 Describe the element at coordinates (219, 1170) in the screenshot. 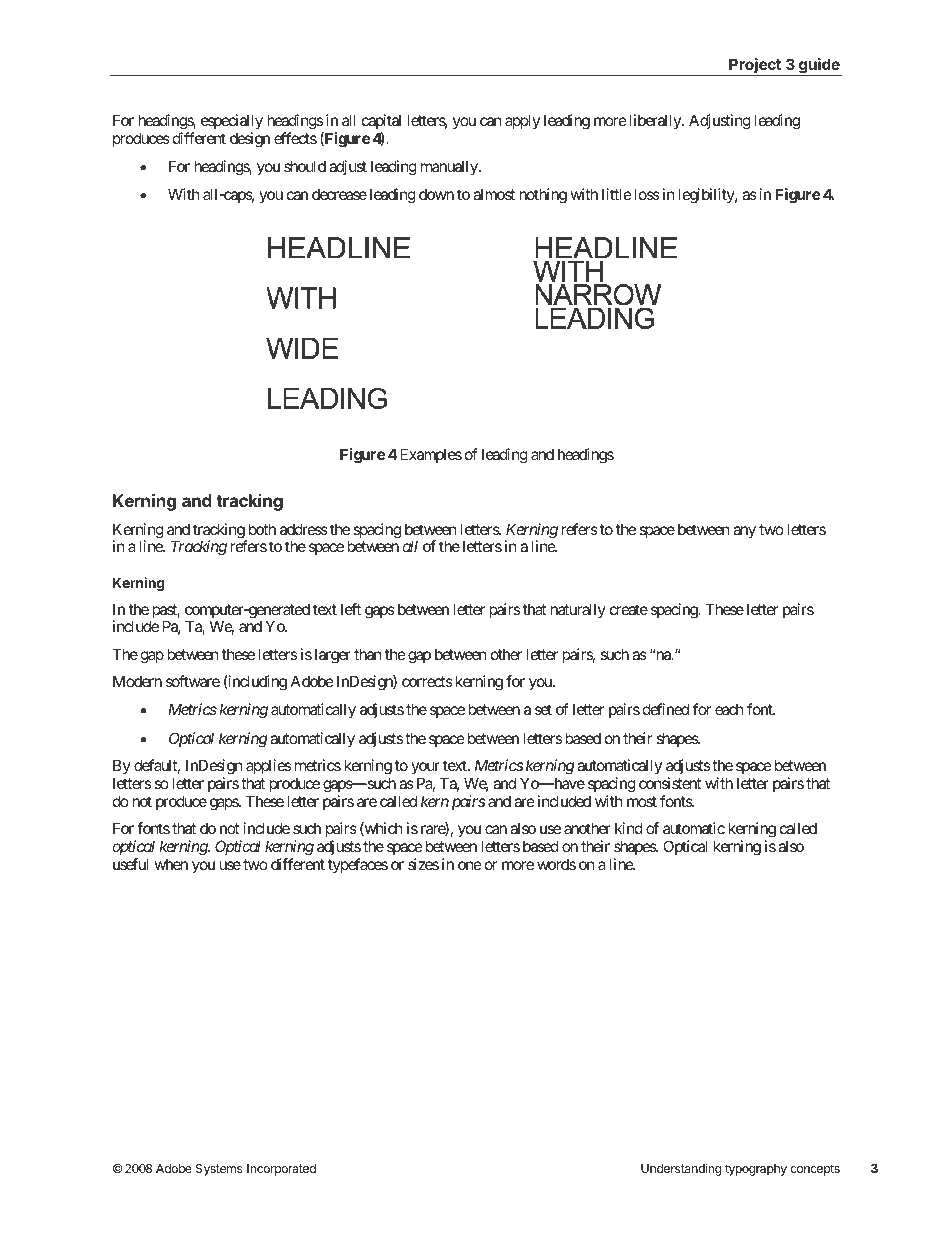

I see `Systems` at that location.
